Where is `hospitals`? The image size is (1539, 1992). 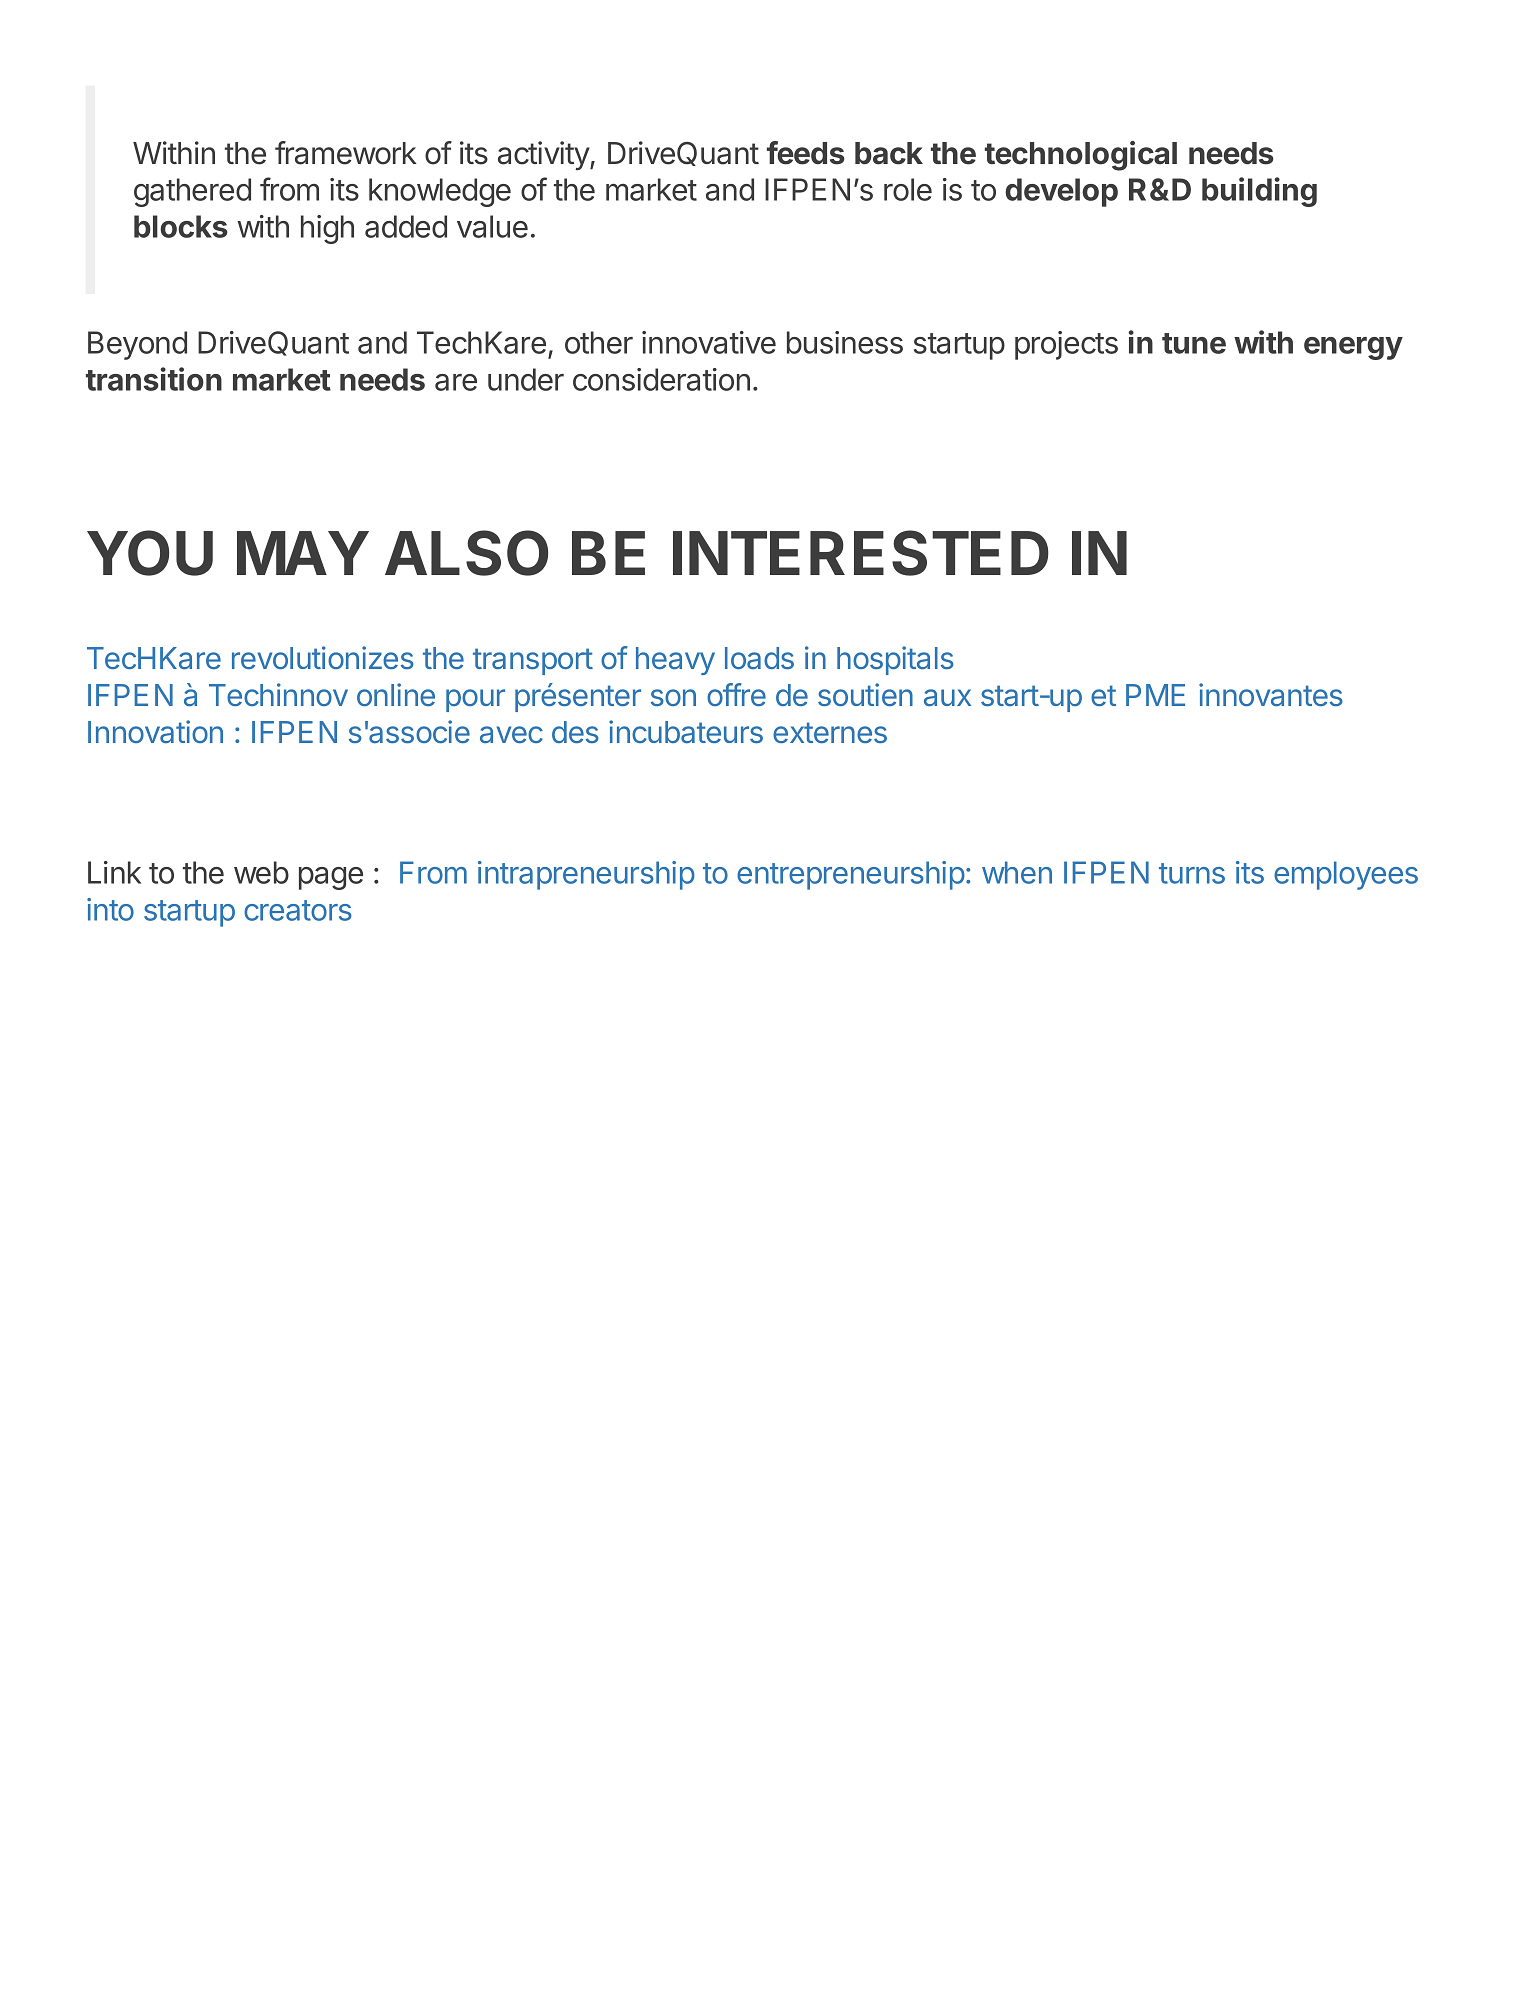
hospitals is located at coordinates (895, 660).
